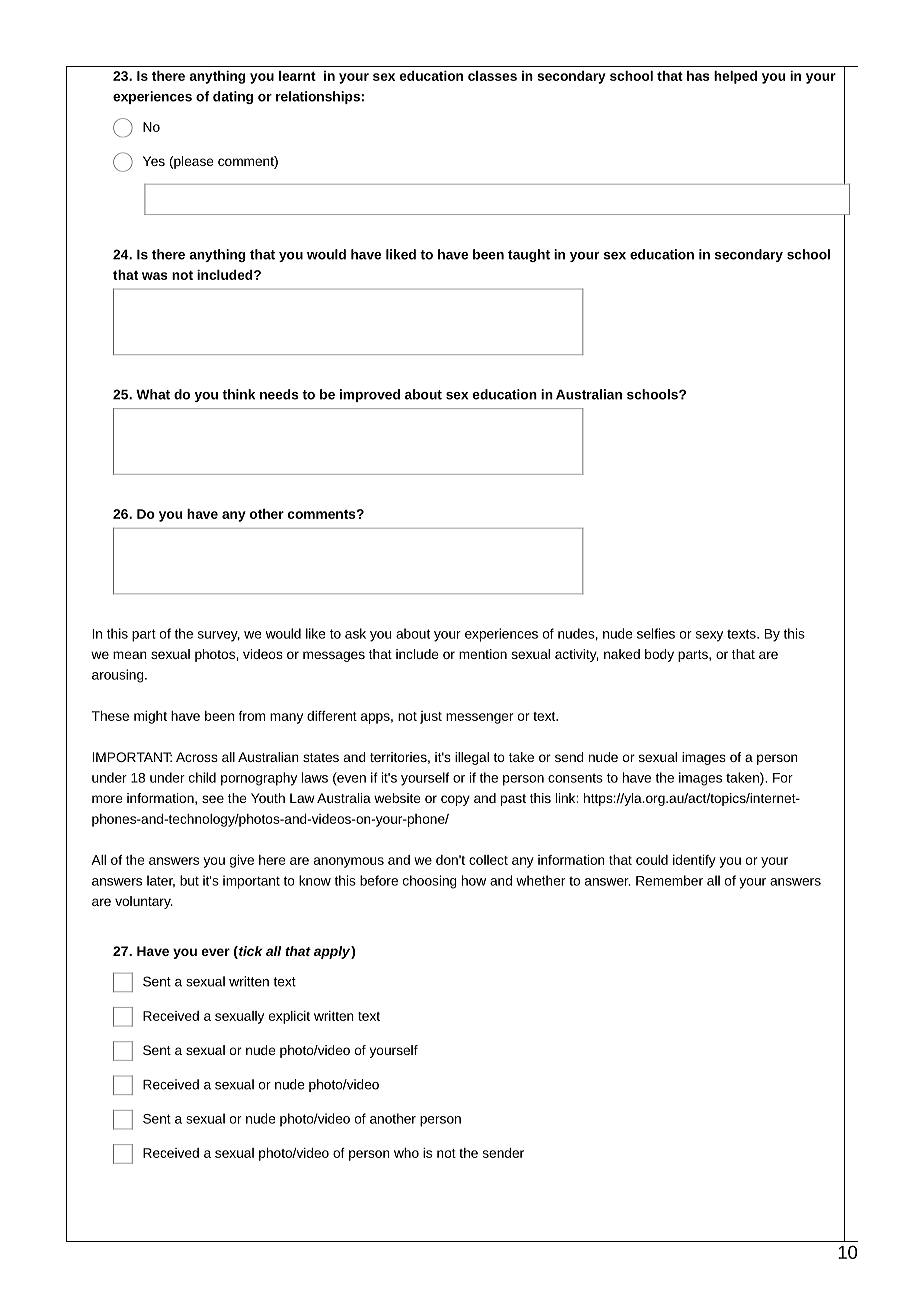 This page has width=924, height=1308. What do you see at coordinates (406, 1153) in the page?
I see `who` at bounding box center [406, 1153].
